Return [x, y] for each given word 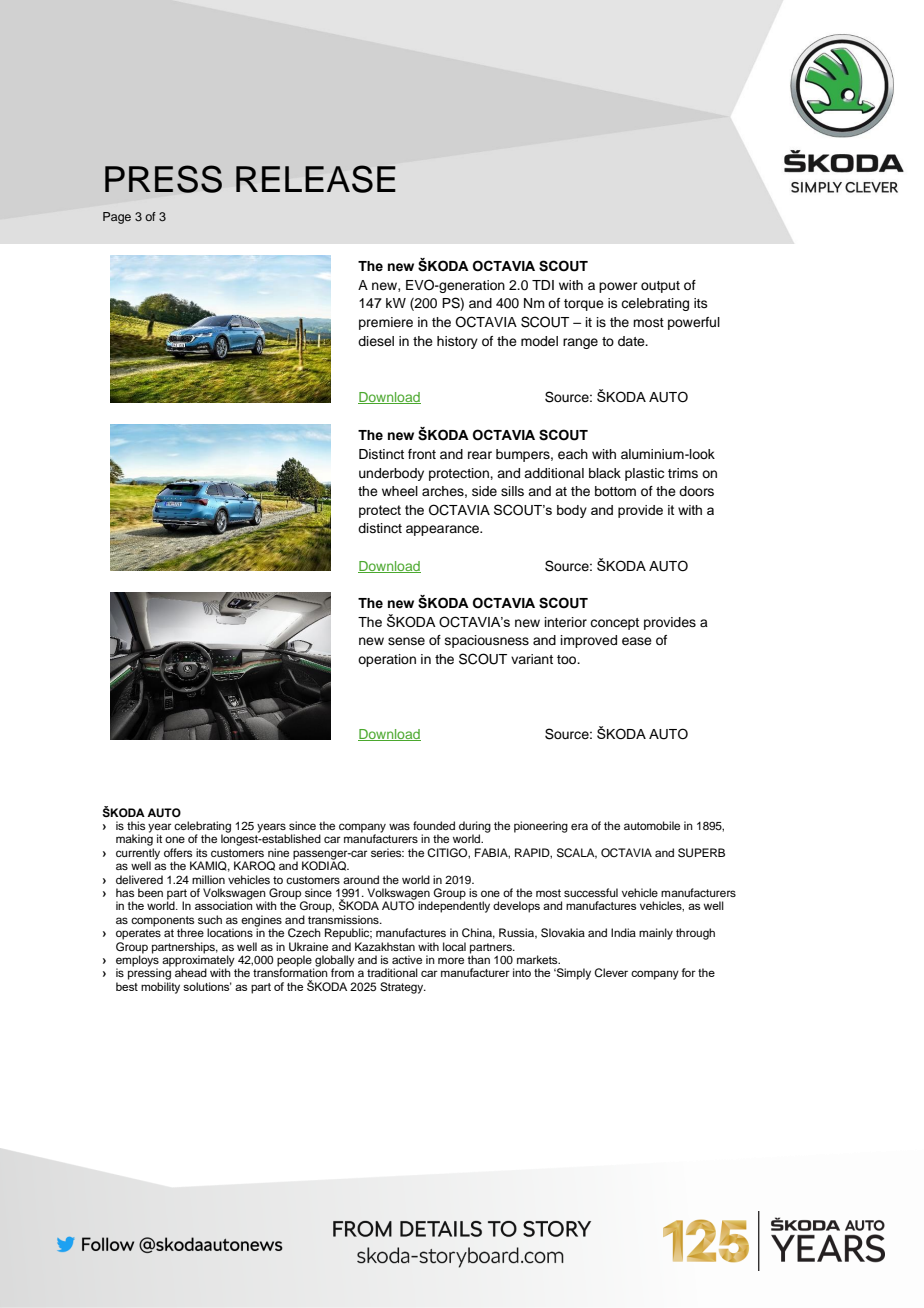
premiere [386, 323]
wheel [400, 491]
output [660, 287]
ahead [191, 972]
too [568, 659]
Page [117, 218]
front [422, 454]
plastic [644, 474]
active [407, 959]
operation [387, 660]
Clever [611, 972]
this [136, 825]
